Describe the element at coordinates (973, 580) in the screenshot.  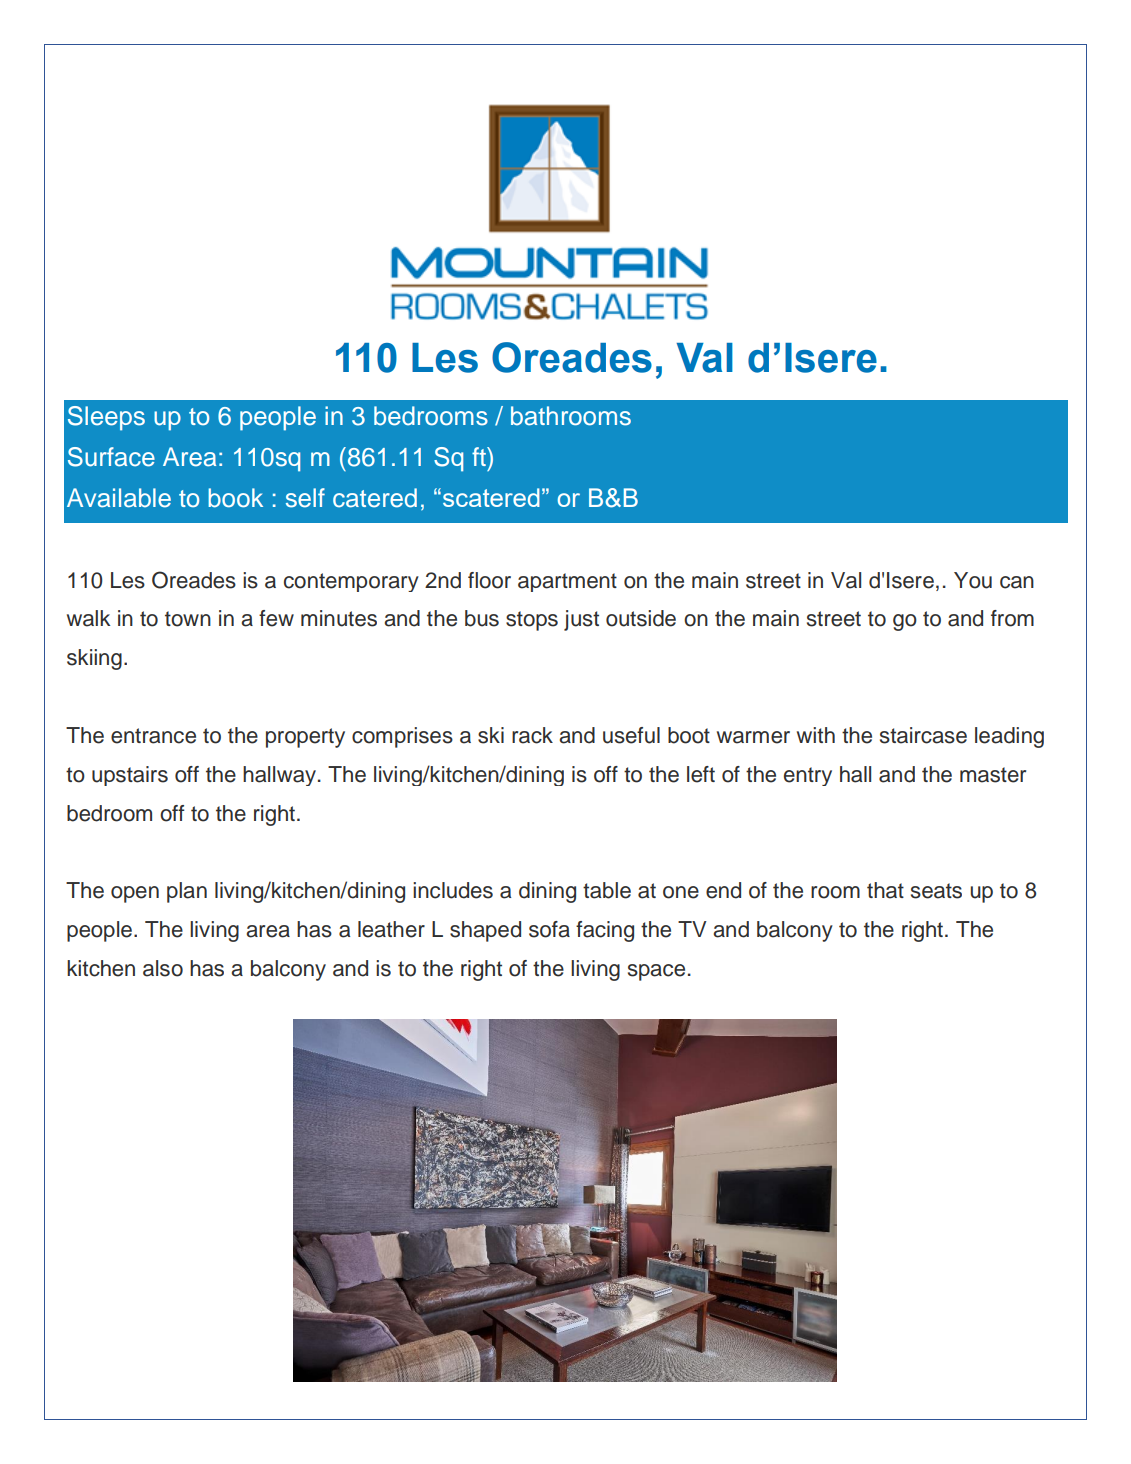
I see `You` at that location.
